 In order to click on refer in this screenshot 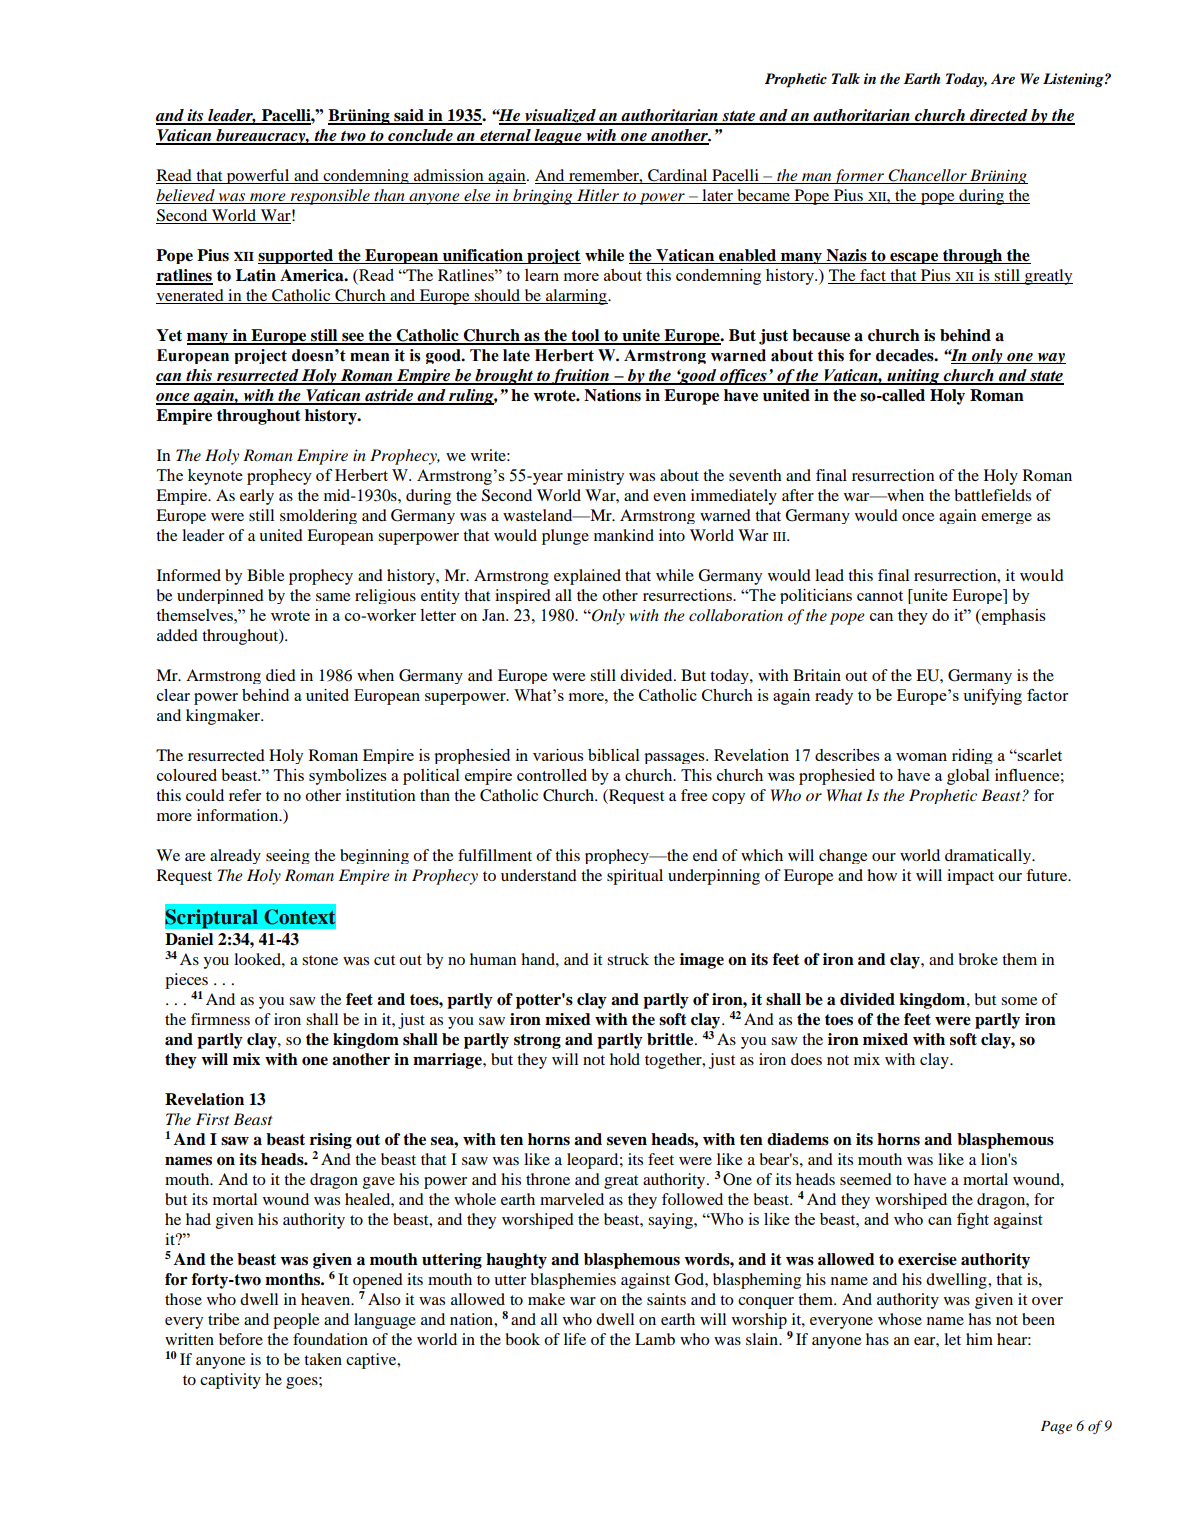, I will do `click(245, 795)`.
